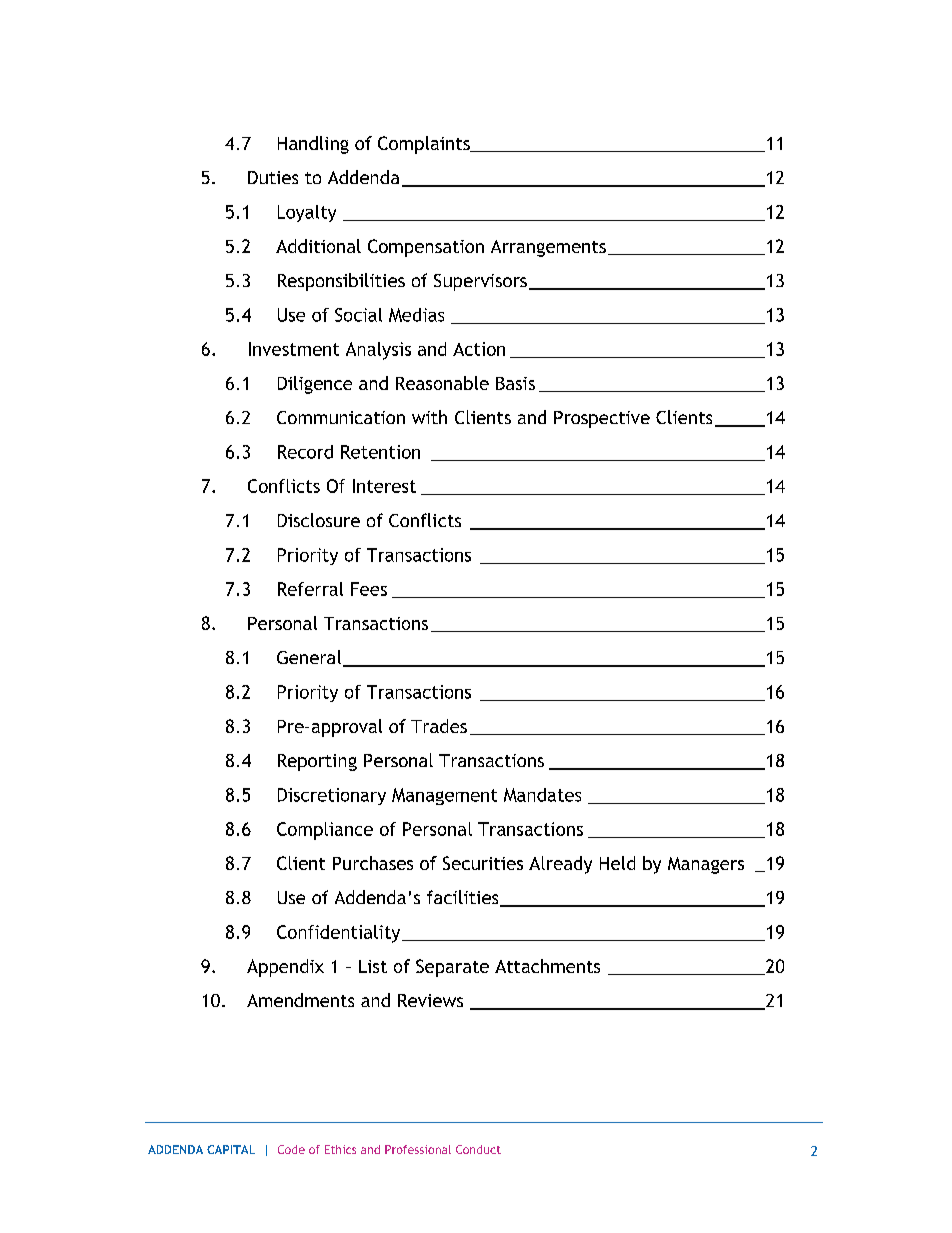 This page has width=952, height=1233. What do you see at coordinates (478, 1149) in the page?
I see `Conduct` at bounding box center [478, 1149].
